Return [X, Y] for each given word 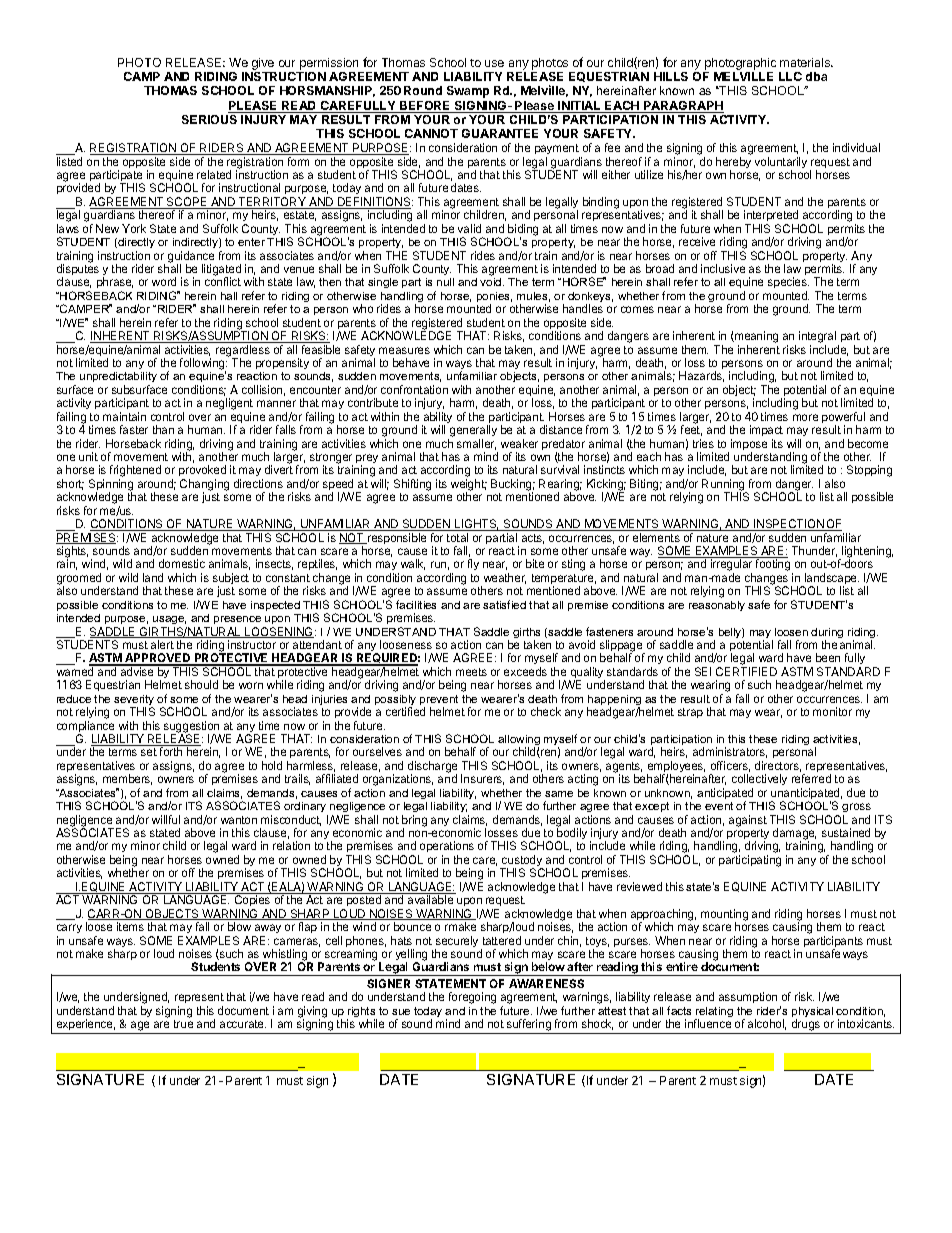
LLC [790, 76]
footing [774, 566]
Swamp [468, 92]
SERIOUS [209, 119]
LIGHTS [476, 525]
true [183, 1024]
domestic [182, 563]
